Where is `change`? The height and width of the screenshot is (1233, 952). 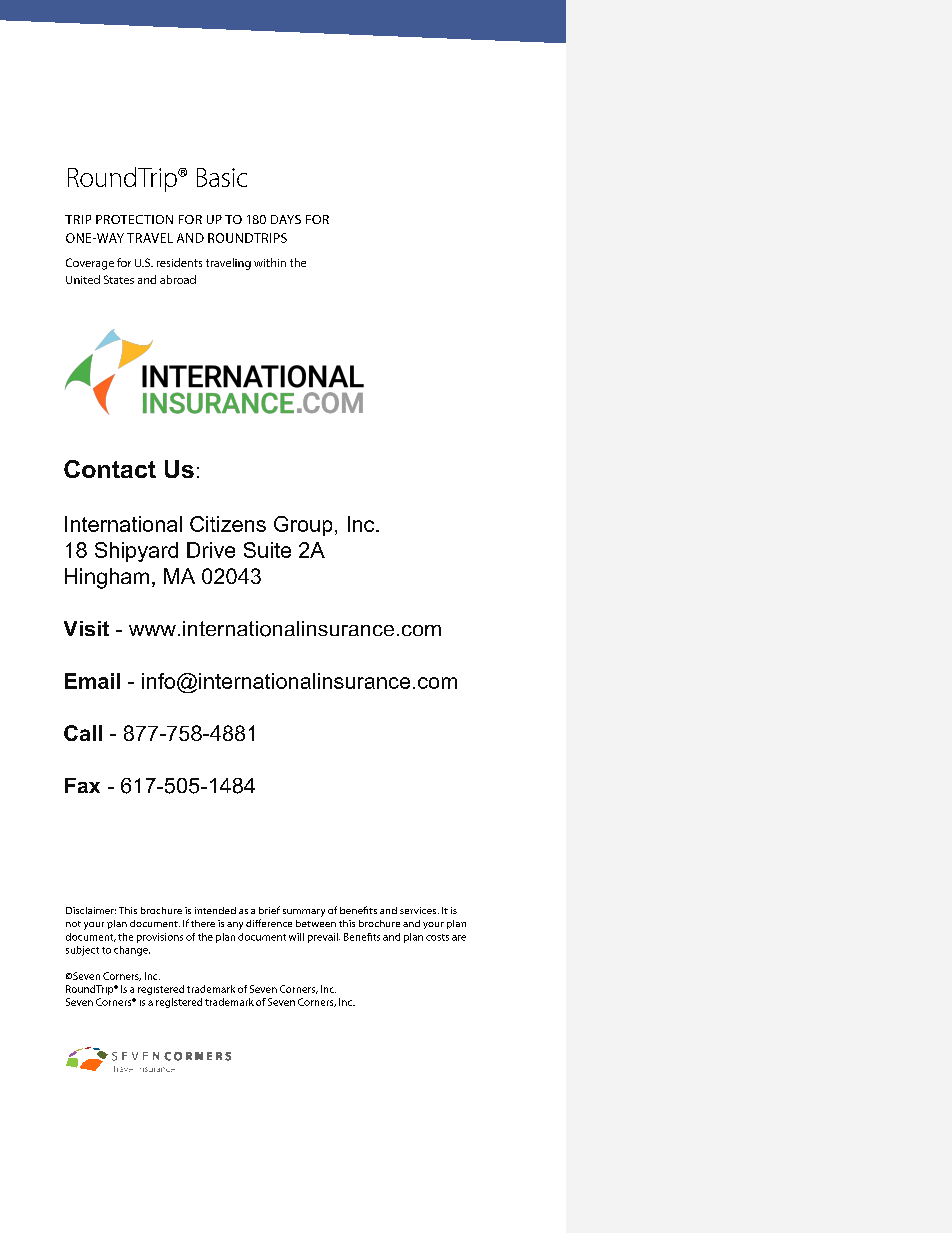
change is located at coordinates (132, 951).
